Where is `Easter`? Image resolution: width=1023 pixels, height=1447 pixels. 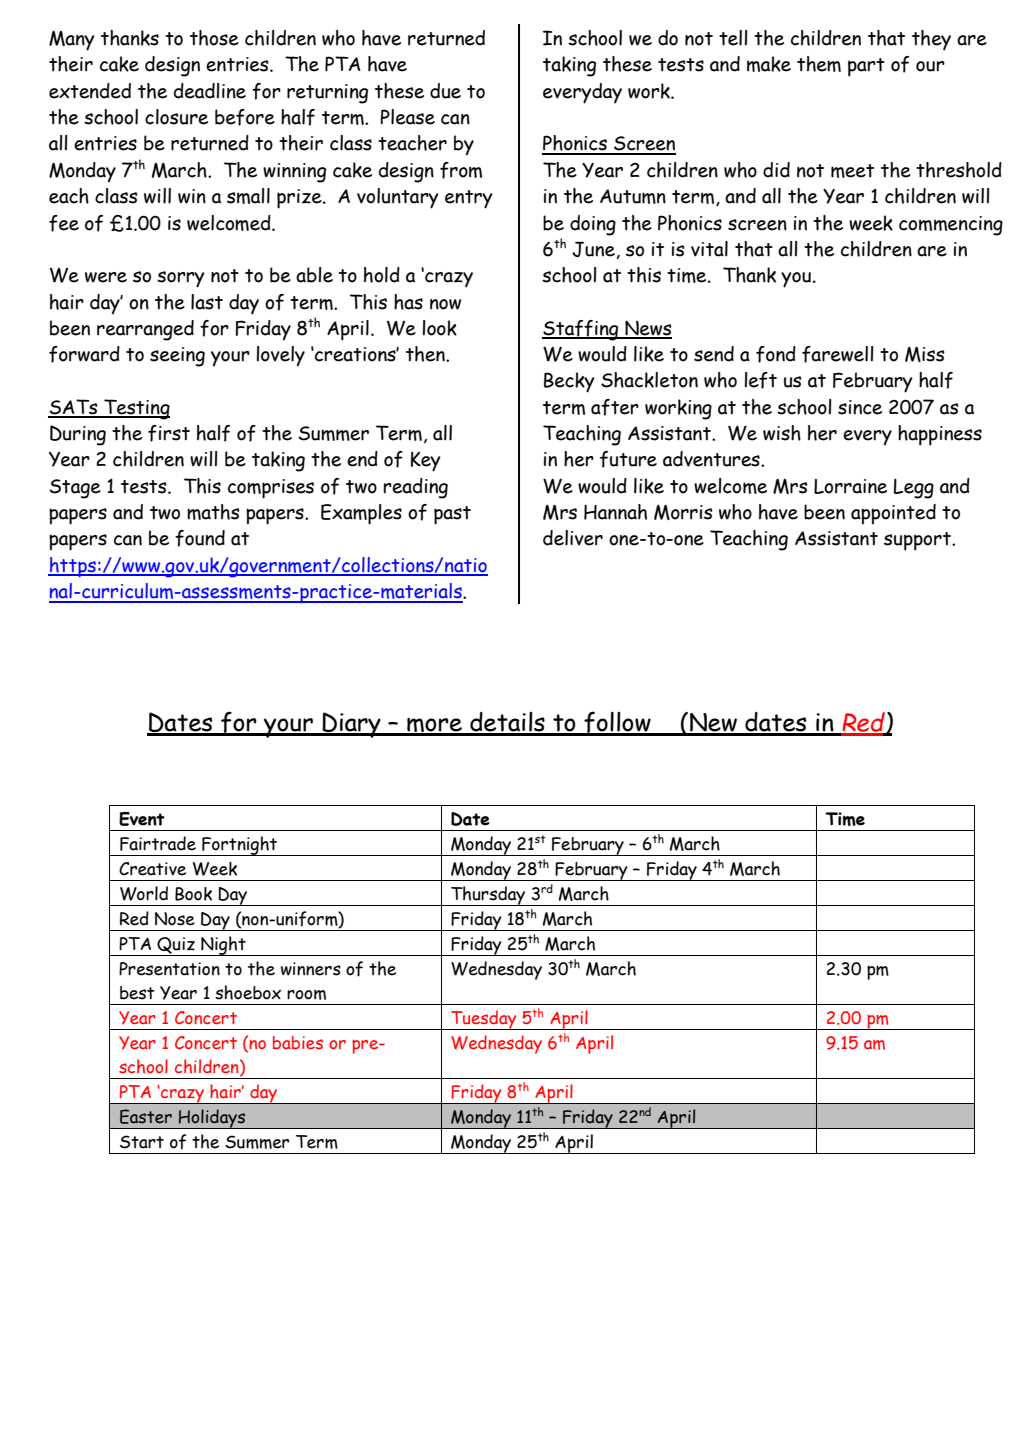
Easter is located at coordinates (146, 1116).
